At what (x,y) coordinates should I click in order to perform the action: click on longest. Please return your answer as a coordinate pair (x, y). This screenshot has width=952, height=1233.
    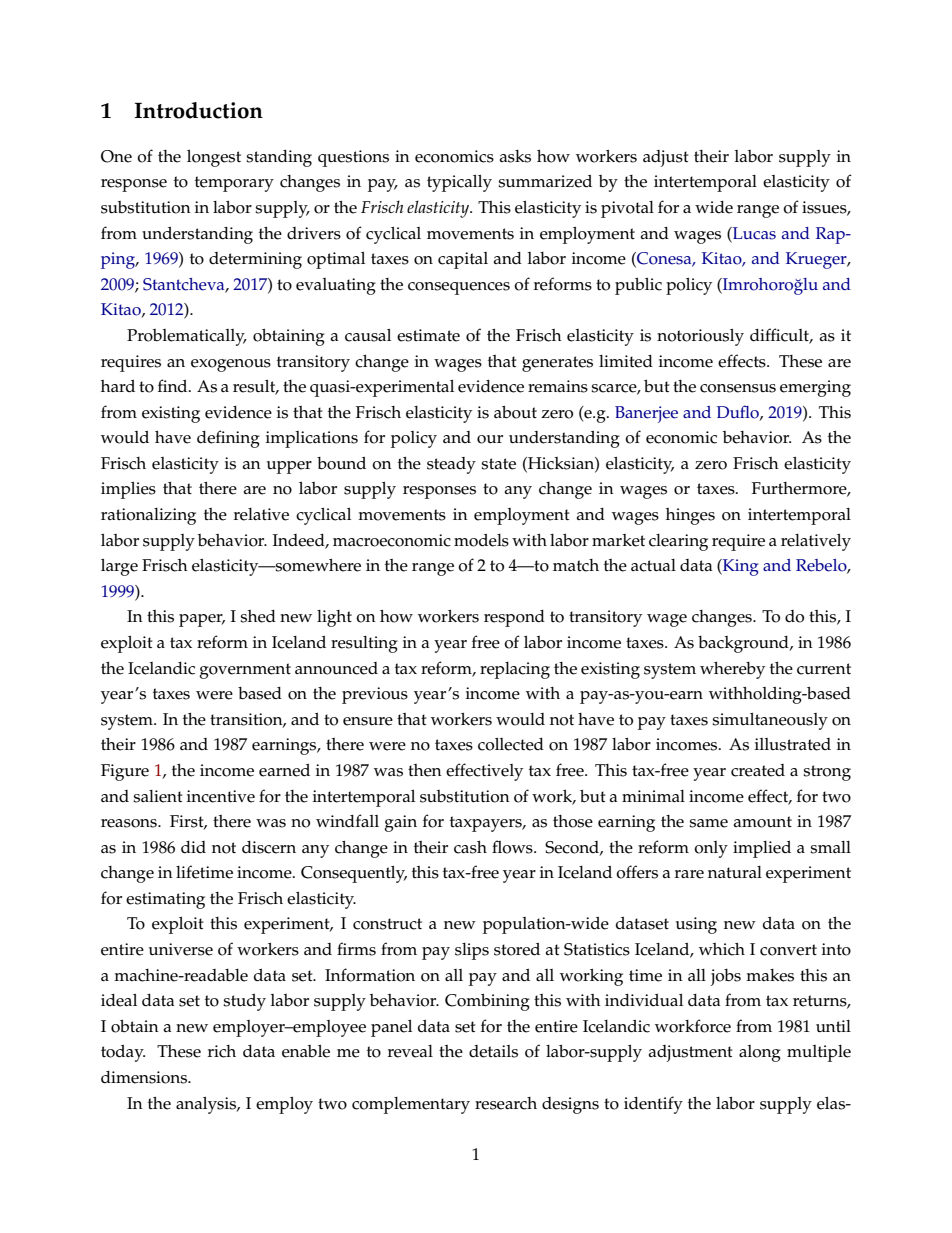
    Looking at the image, I should click on (214, 158).
